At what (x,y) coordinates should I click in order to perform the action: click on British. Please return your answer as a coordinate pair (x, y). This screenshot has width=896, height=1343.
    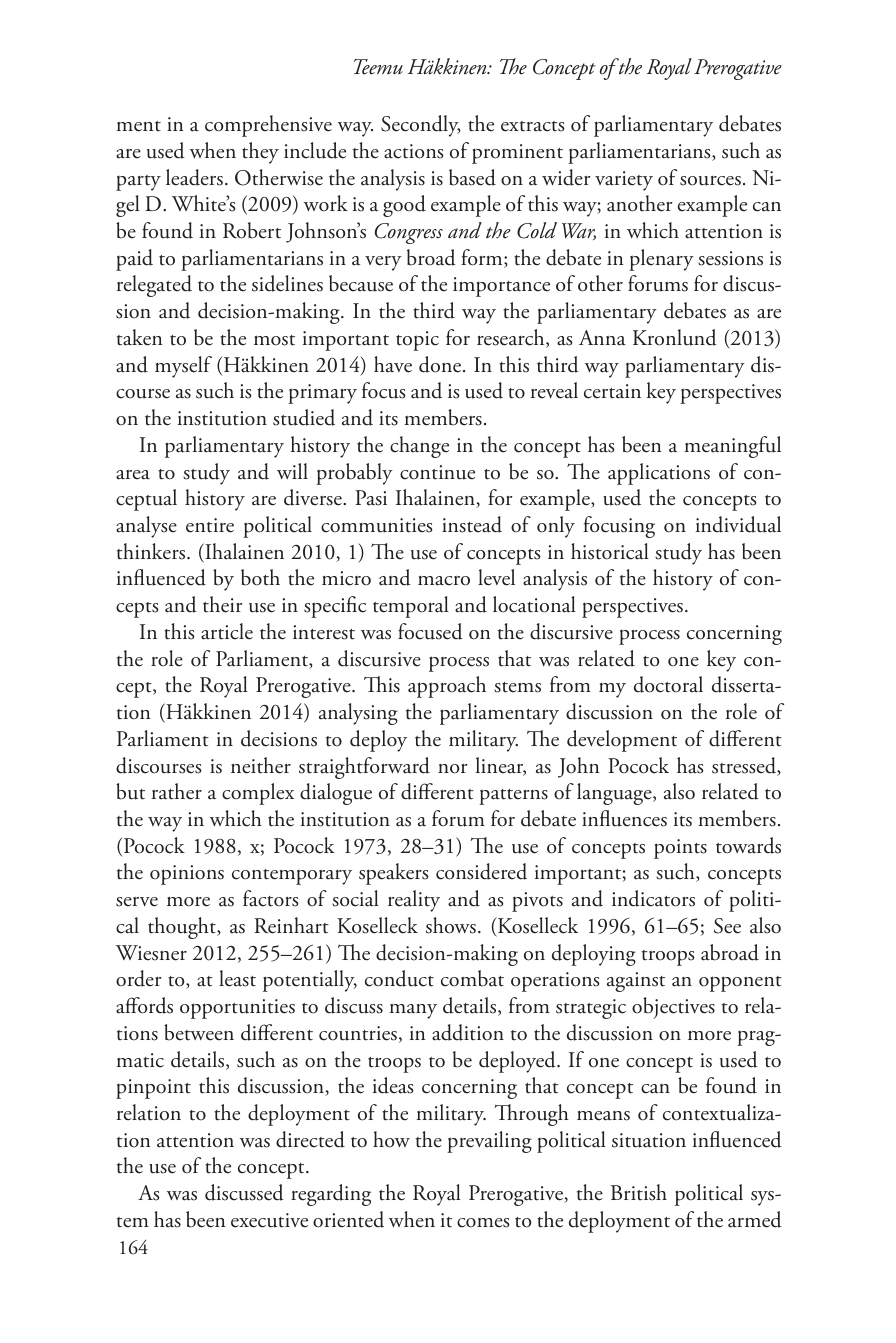
    Looking at the image, I should click on (639, 1192).
